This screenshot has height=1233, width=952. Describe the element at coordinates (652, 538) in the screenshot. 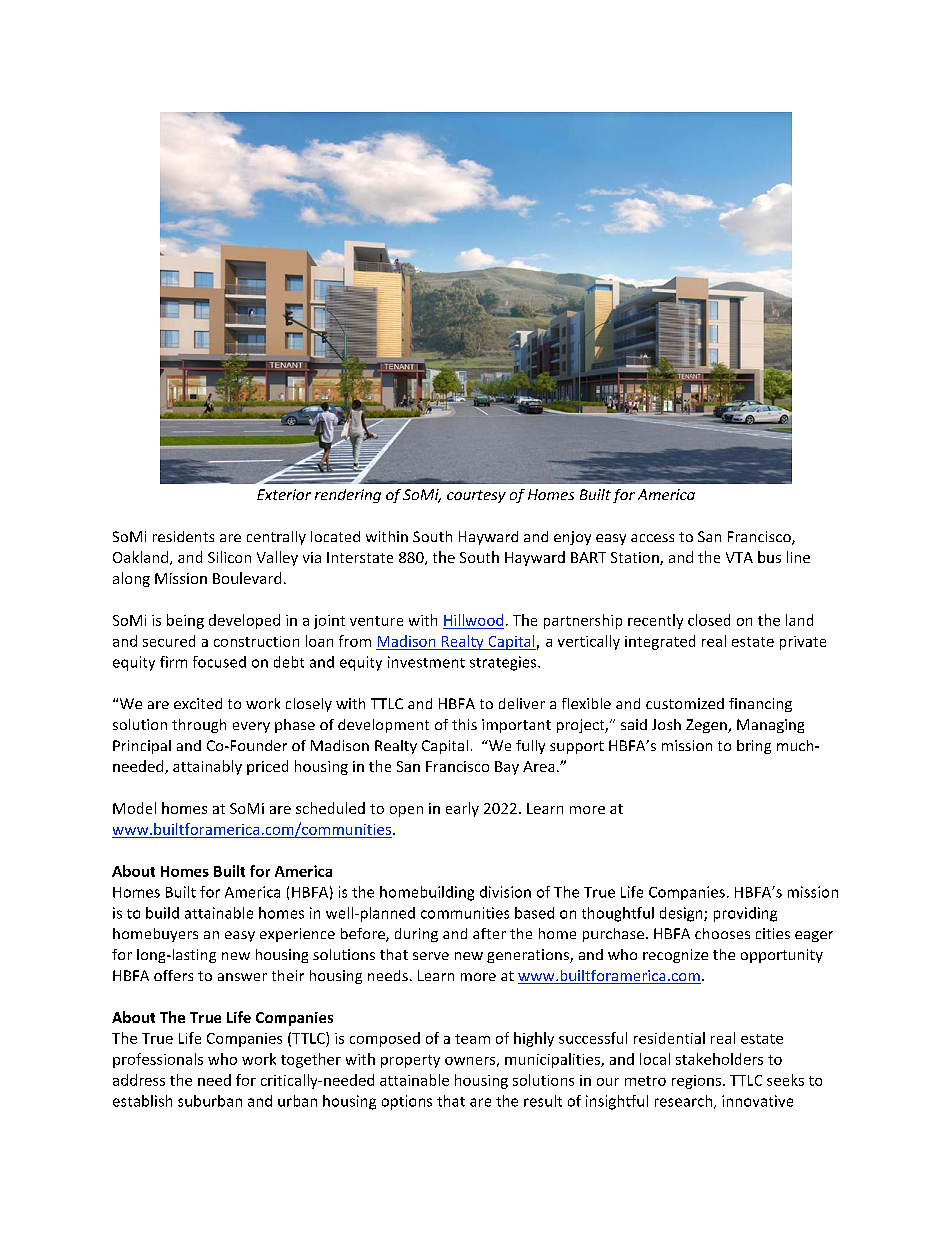

I see `access` at that location.
